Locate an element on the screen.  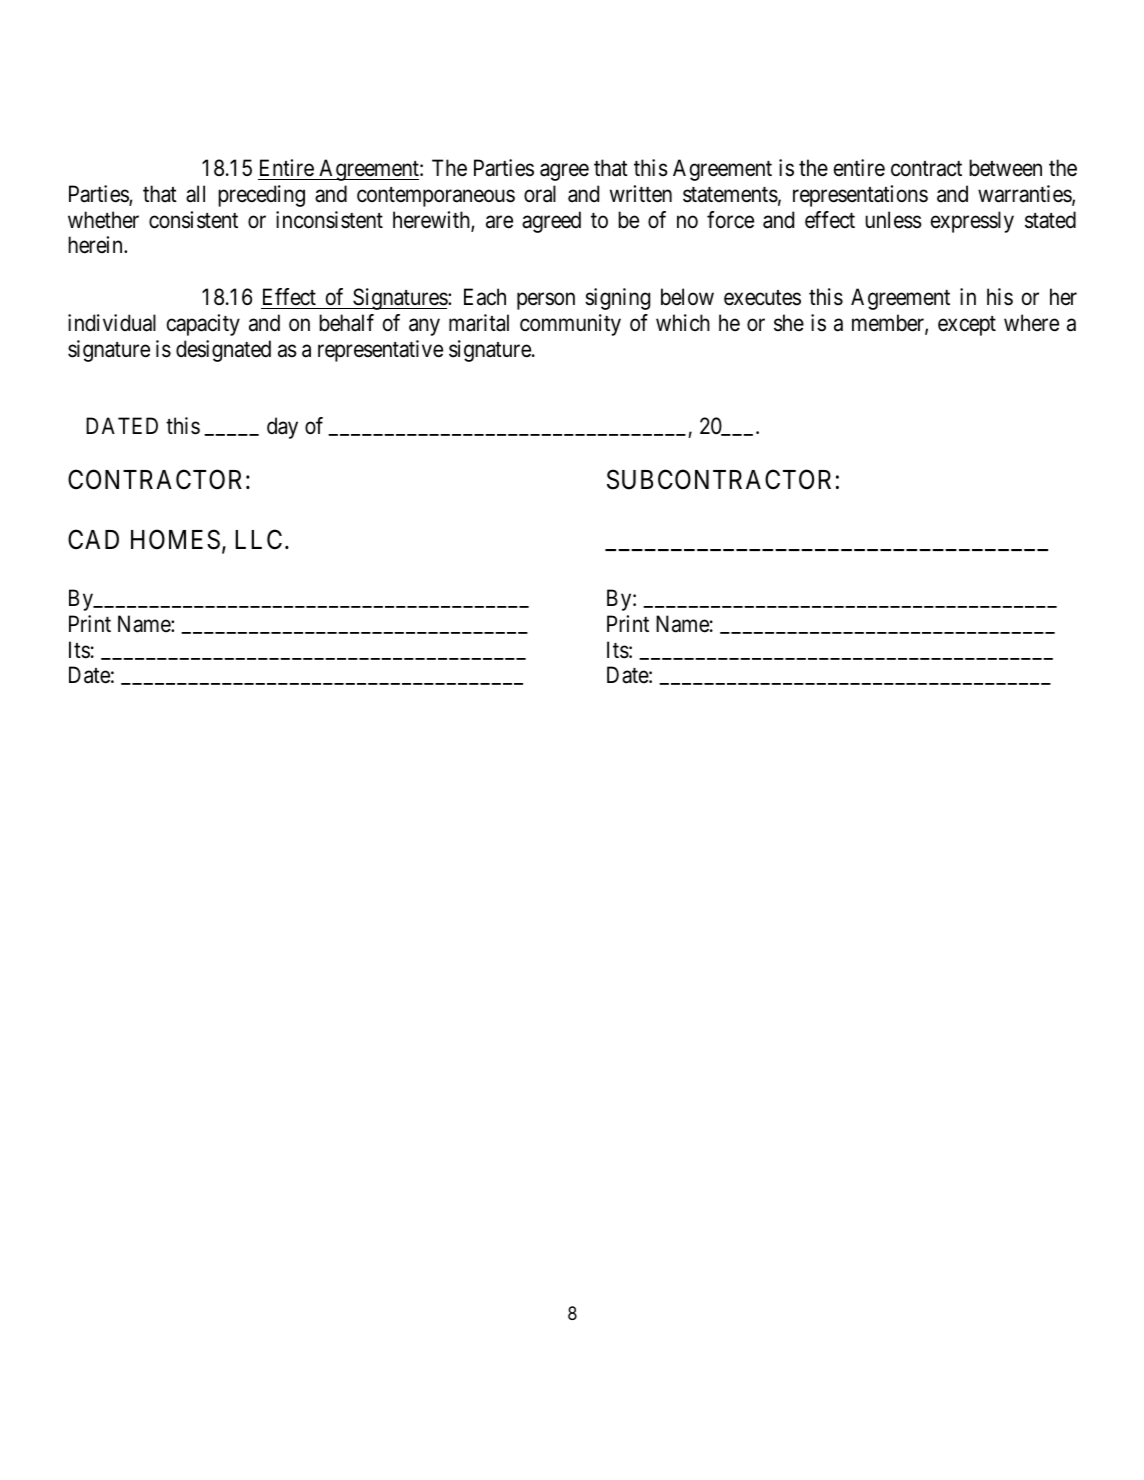
representative is located at coordinates (380, 351).
